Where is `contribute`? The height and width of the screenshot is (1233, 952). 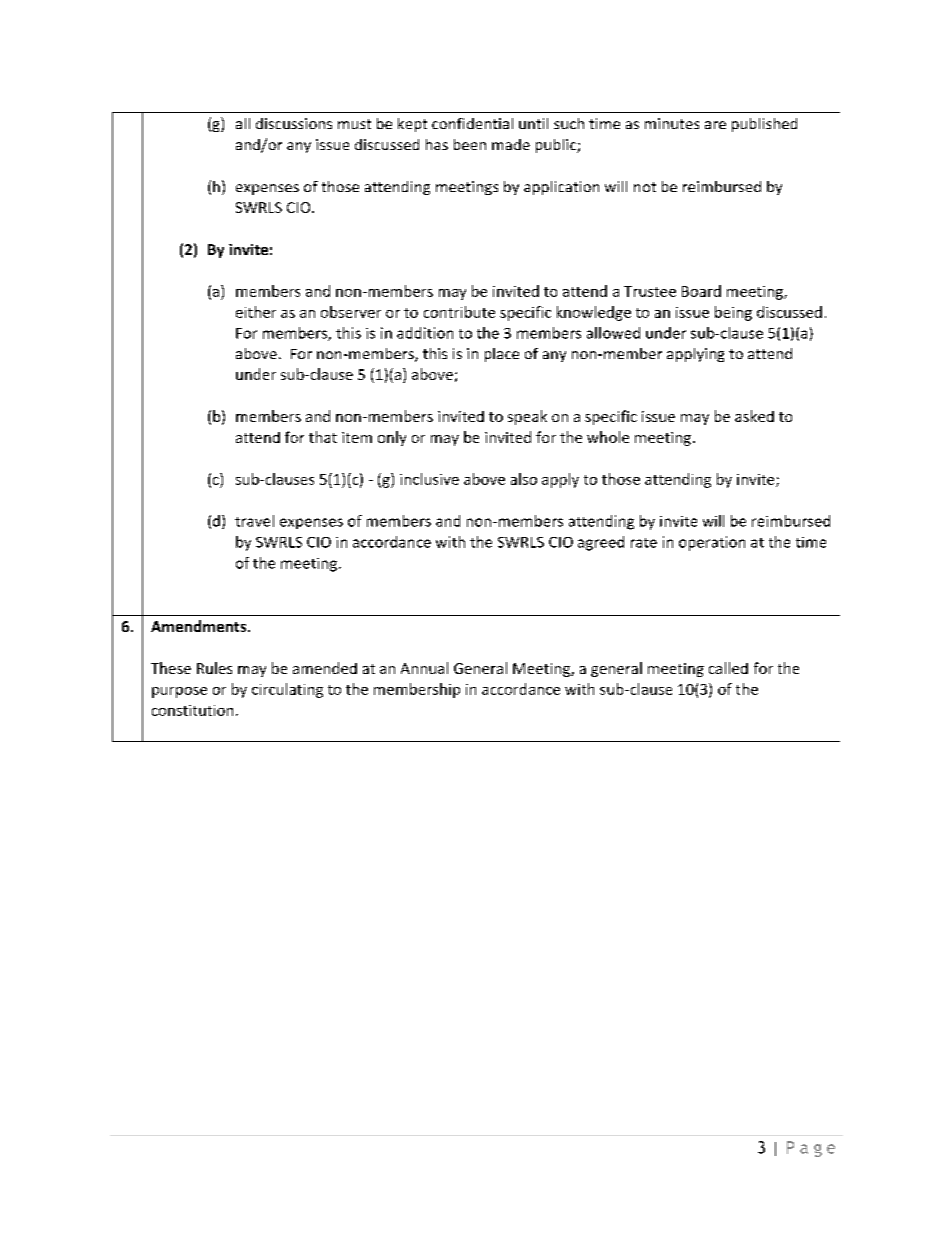 contribute is located at coordinates (459, 312).
